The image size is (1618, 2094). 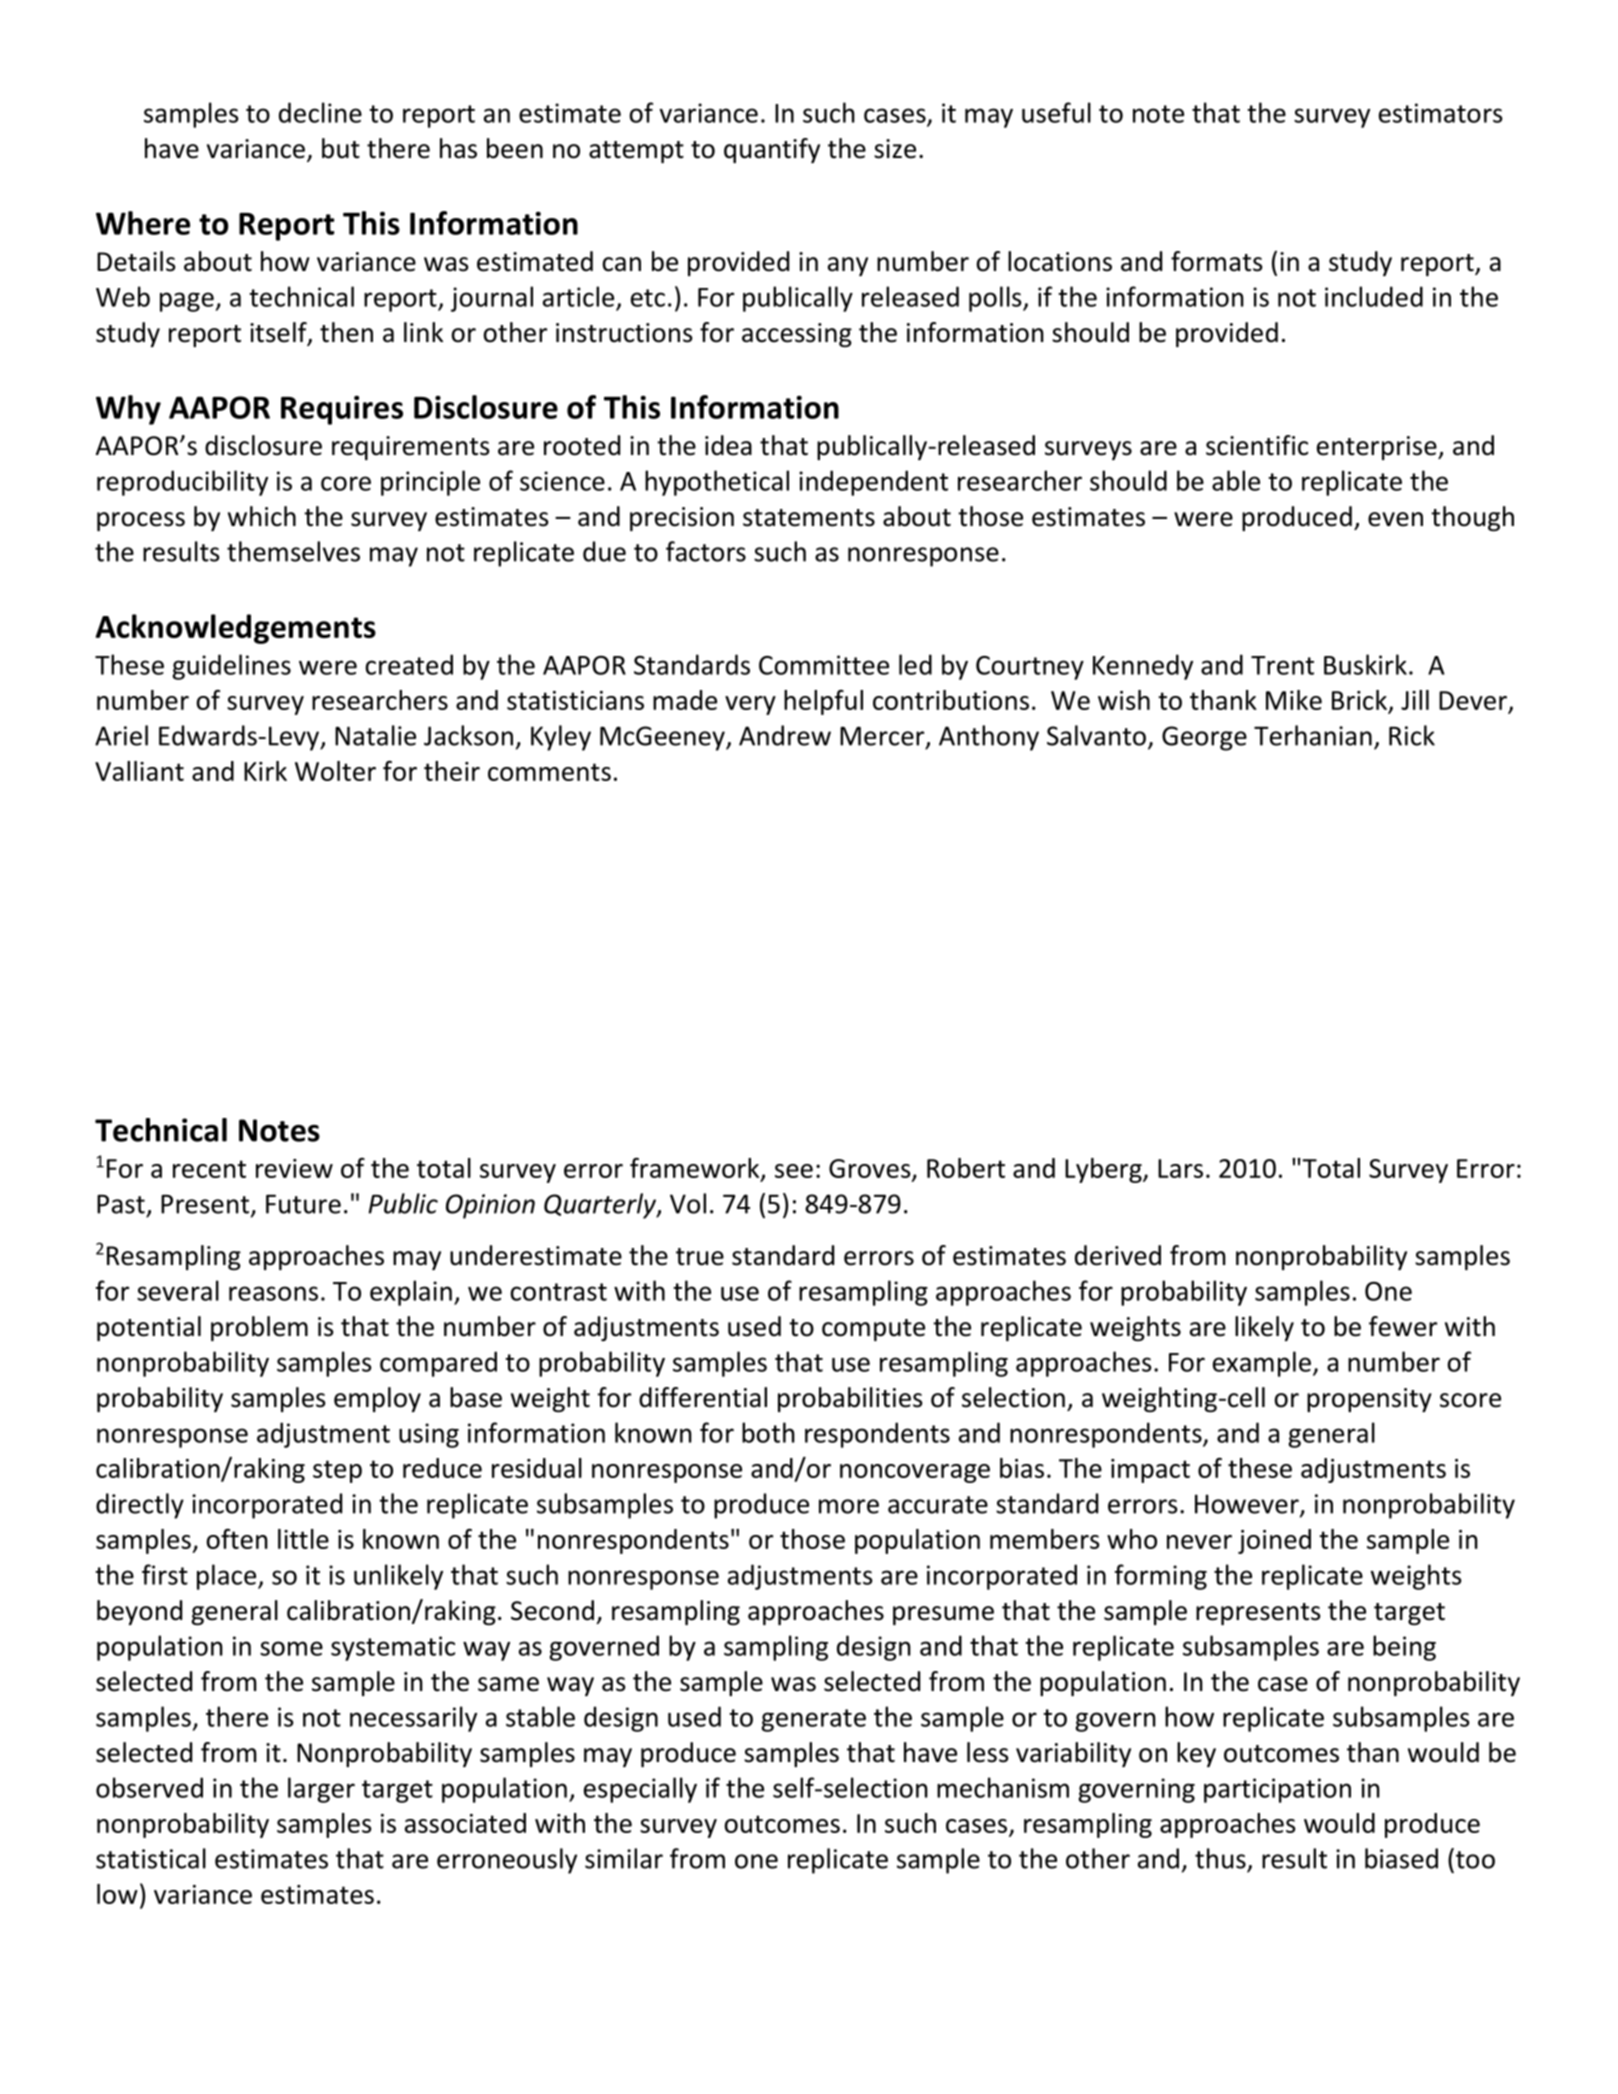 What do you see at coordinates (785, 735) in the screenshot?
I see `Andrew` at bounding box center [785, 735].
